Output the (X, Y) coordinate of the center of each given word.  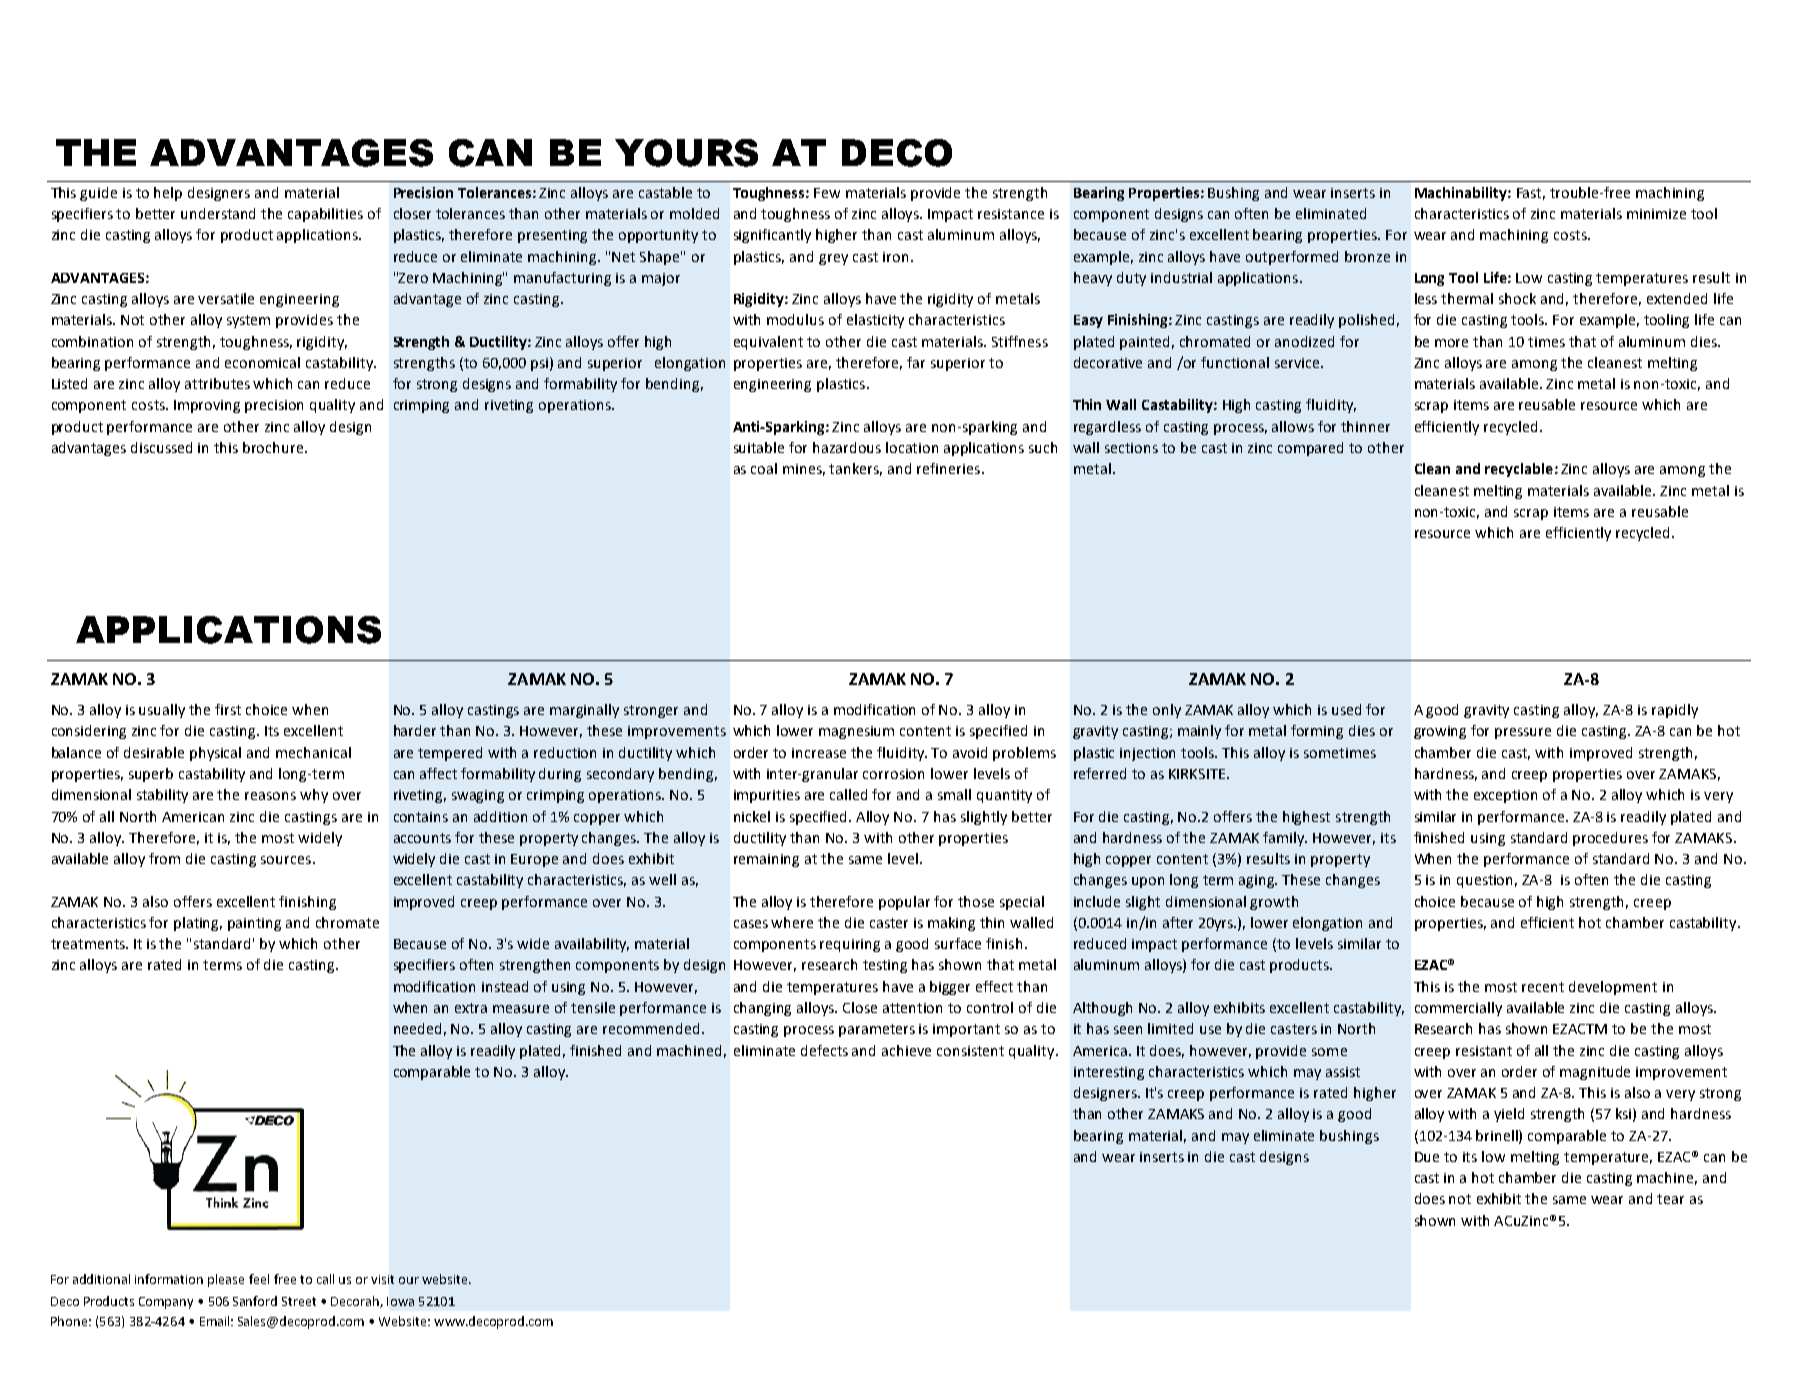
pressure (1523, 733)
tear (1670, 1199)
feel (259, 1279)
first (228, 709)
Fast (1531, 194)
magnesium (856, 732)
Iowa (400, 1301)
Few (827, 193)
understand (218, 213)
